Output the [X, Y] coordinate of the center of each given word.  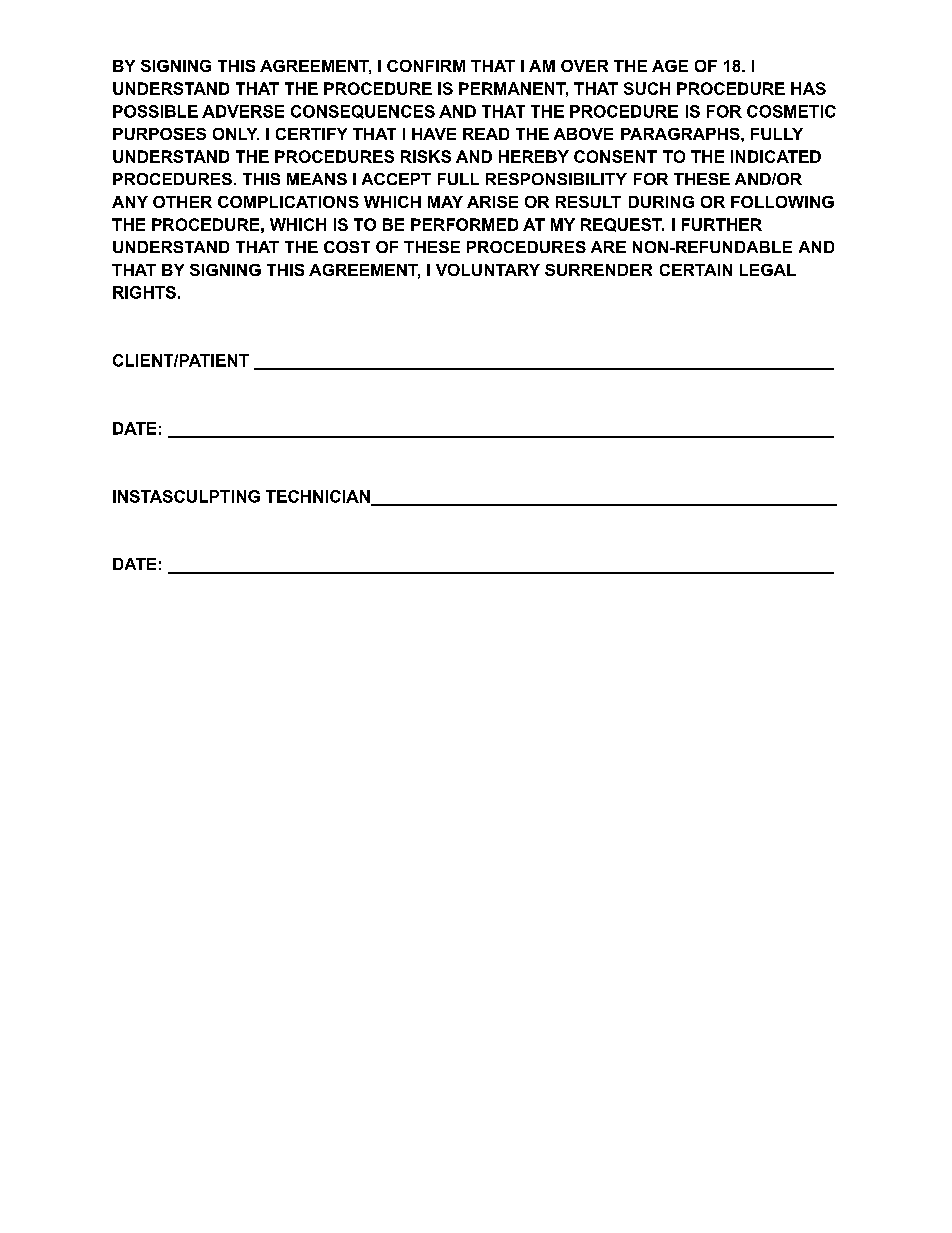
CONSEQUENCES [363, 112]
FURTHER [722, 224]
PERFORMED [464, 224]
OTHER [182, 202]
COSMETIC [791, 111]
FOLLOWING [782, 202]
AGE [670, 66]
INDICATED [776, 156]
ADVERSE [243, 111]
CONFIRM [426, 66]
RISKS [426, 156]
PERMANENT [513, 89]
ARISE [492, 202]
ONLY [236, 134]
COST [347, 247]
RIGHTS [144, 292]
